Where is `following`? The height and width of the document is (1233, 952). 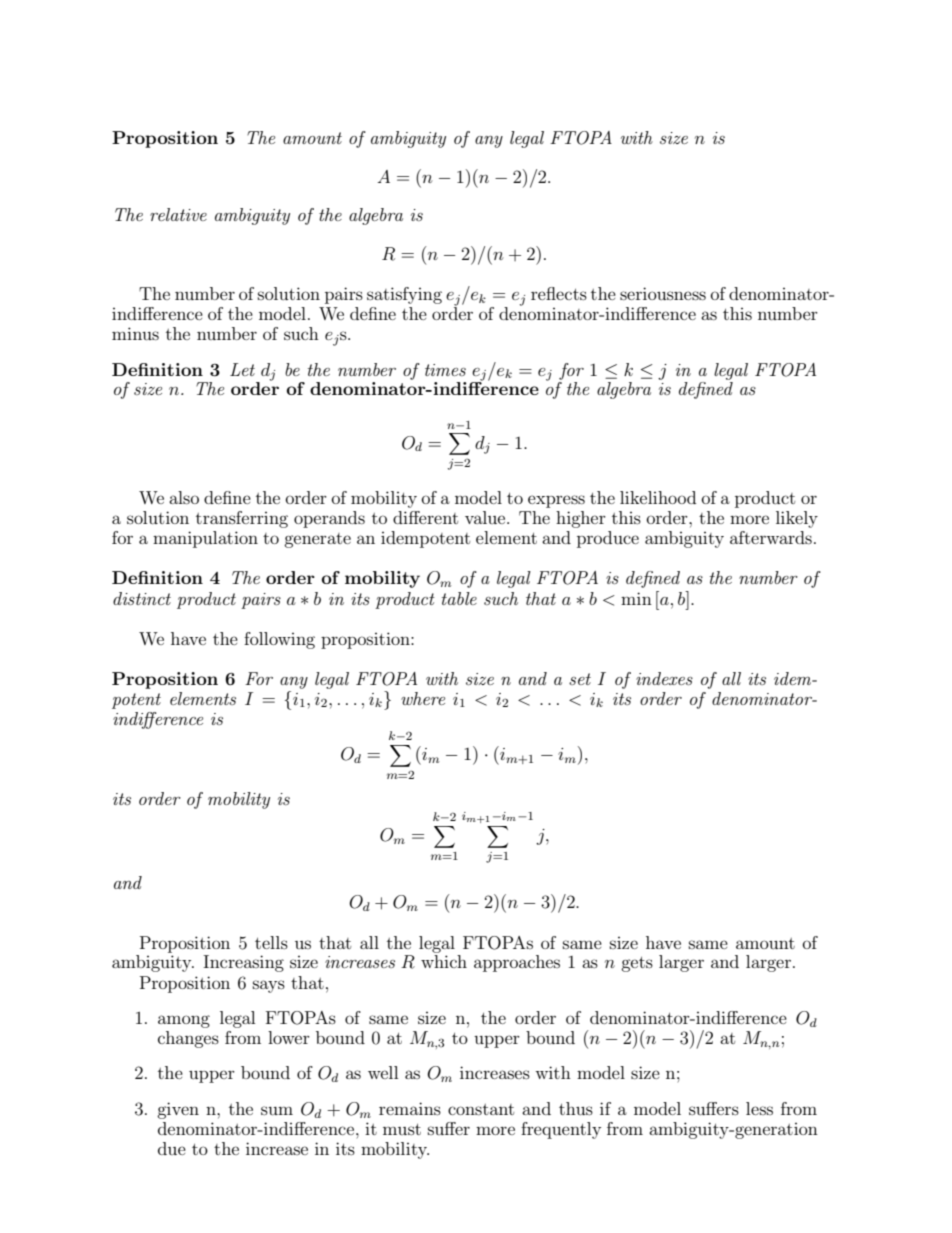
following is located at coordinates (279, 640).
